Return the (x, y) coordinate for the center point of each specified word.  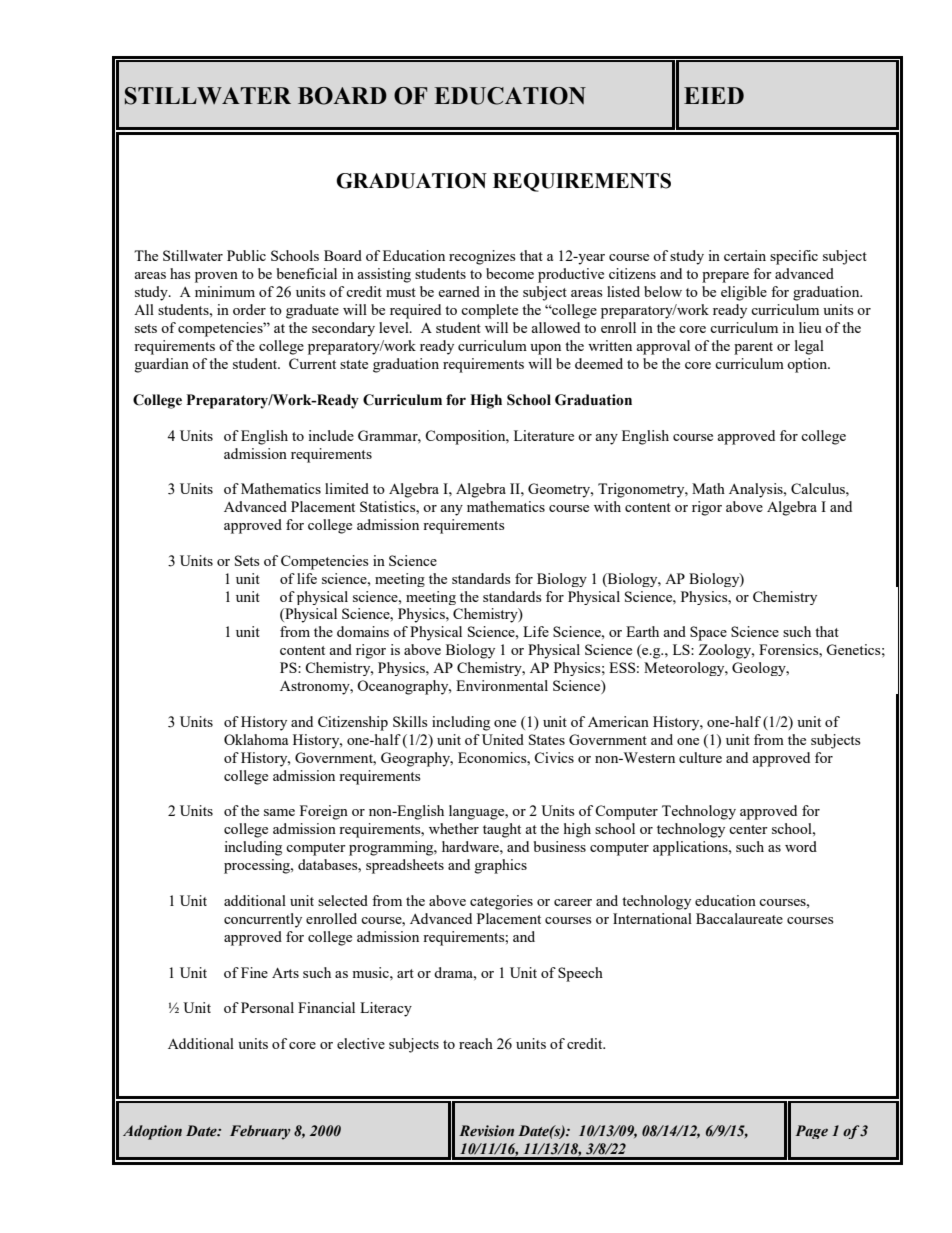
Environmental (502, 685)
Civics (554, 757)
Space (708, 633)
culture (700, 757)
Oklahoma (256, 739)
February (260, 1132)
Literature (544, 435)
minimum (225, 291)
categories (501, 902)
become (510, 273)
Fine (254, 972)
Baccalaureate (739, 918)
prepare (725, 277)
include (331, 435)
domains (363, 631)
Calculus (819, 488)
